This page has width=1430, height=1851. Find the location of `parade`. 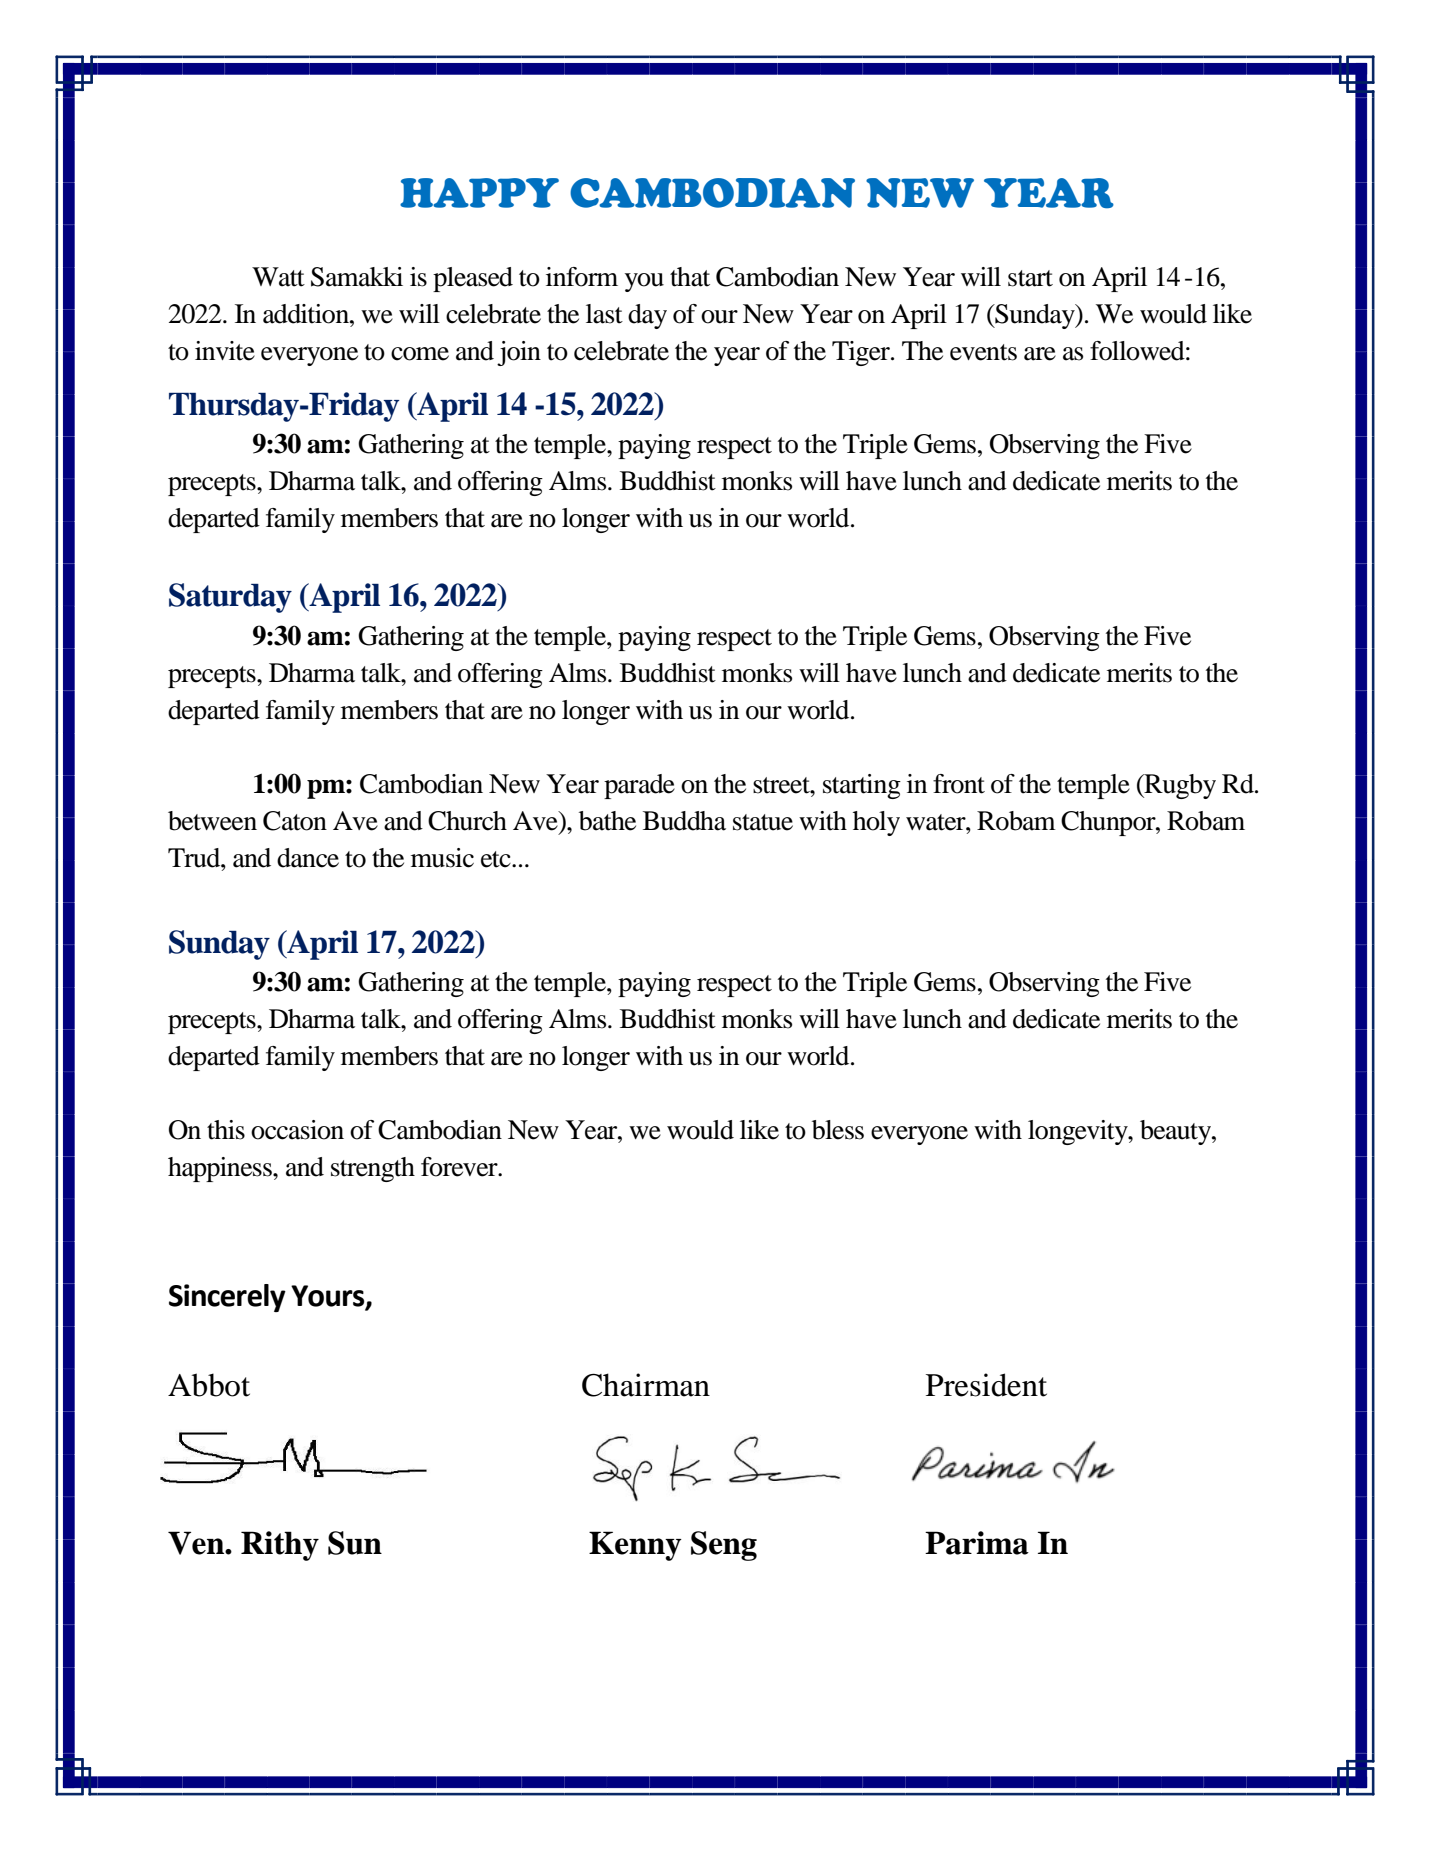

parade is located at coordinates (639, 786).
